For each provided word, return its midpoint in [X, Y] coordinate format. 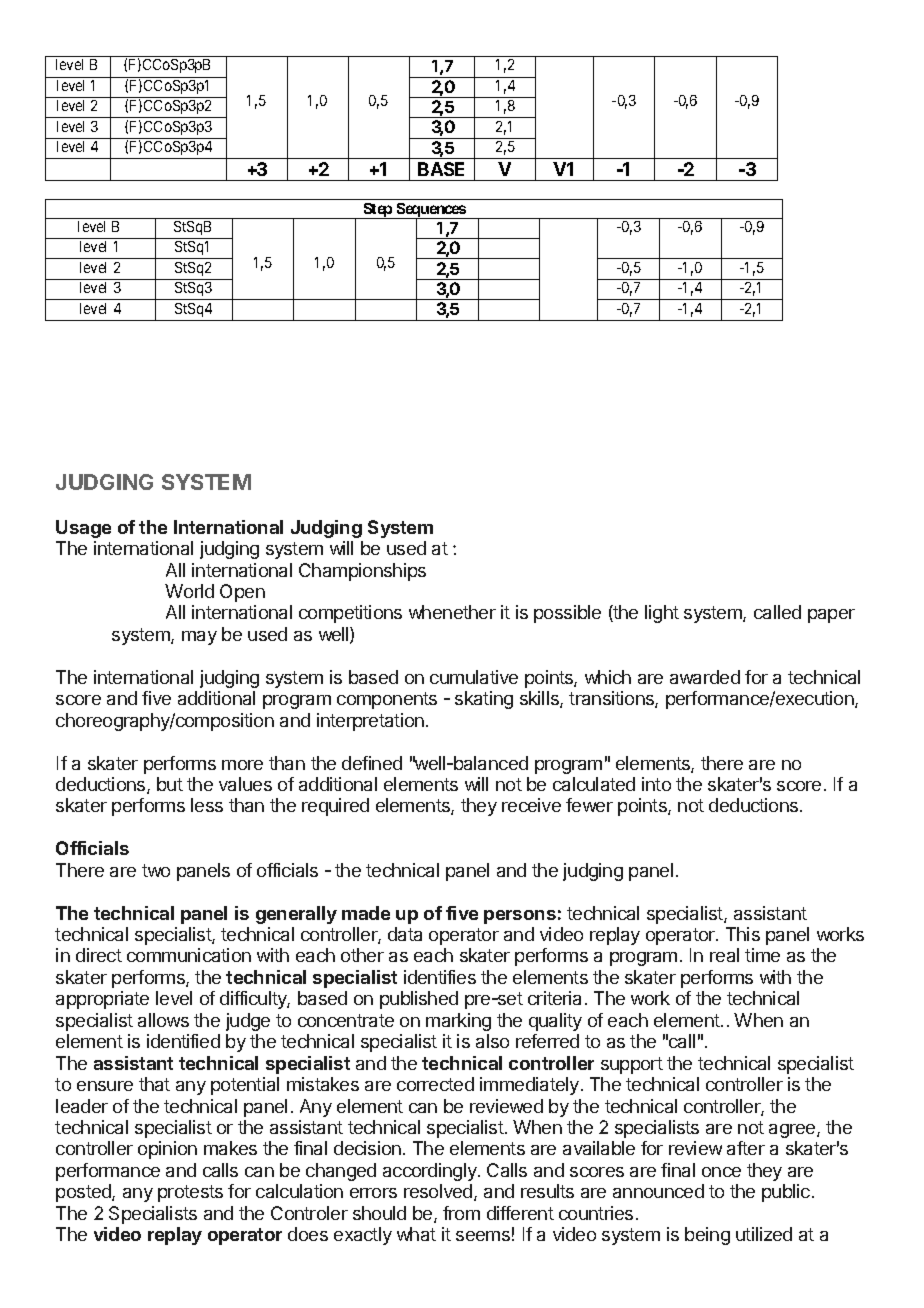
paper [831, 616]
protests [190, 1193]
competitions [350, 614]
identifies [440, 977]
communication [189, 955]
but [170, 784]
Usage [83, 529]
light [662, 614]
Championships [362, 572]
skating [484, 700]
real [724, 955]
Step [377, 211]
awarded [705, 677]
